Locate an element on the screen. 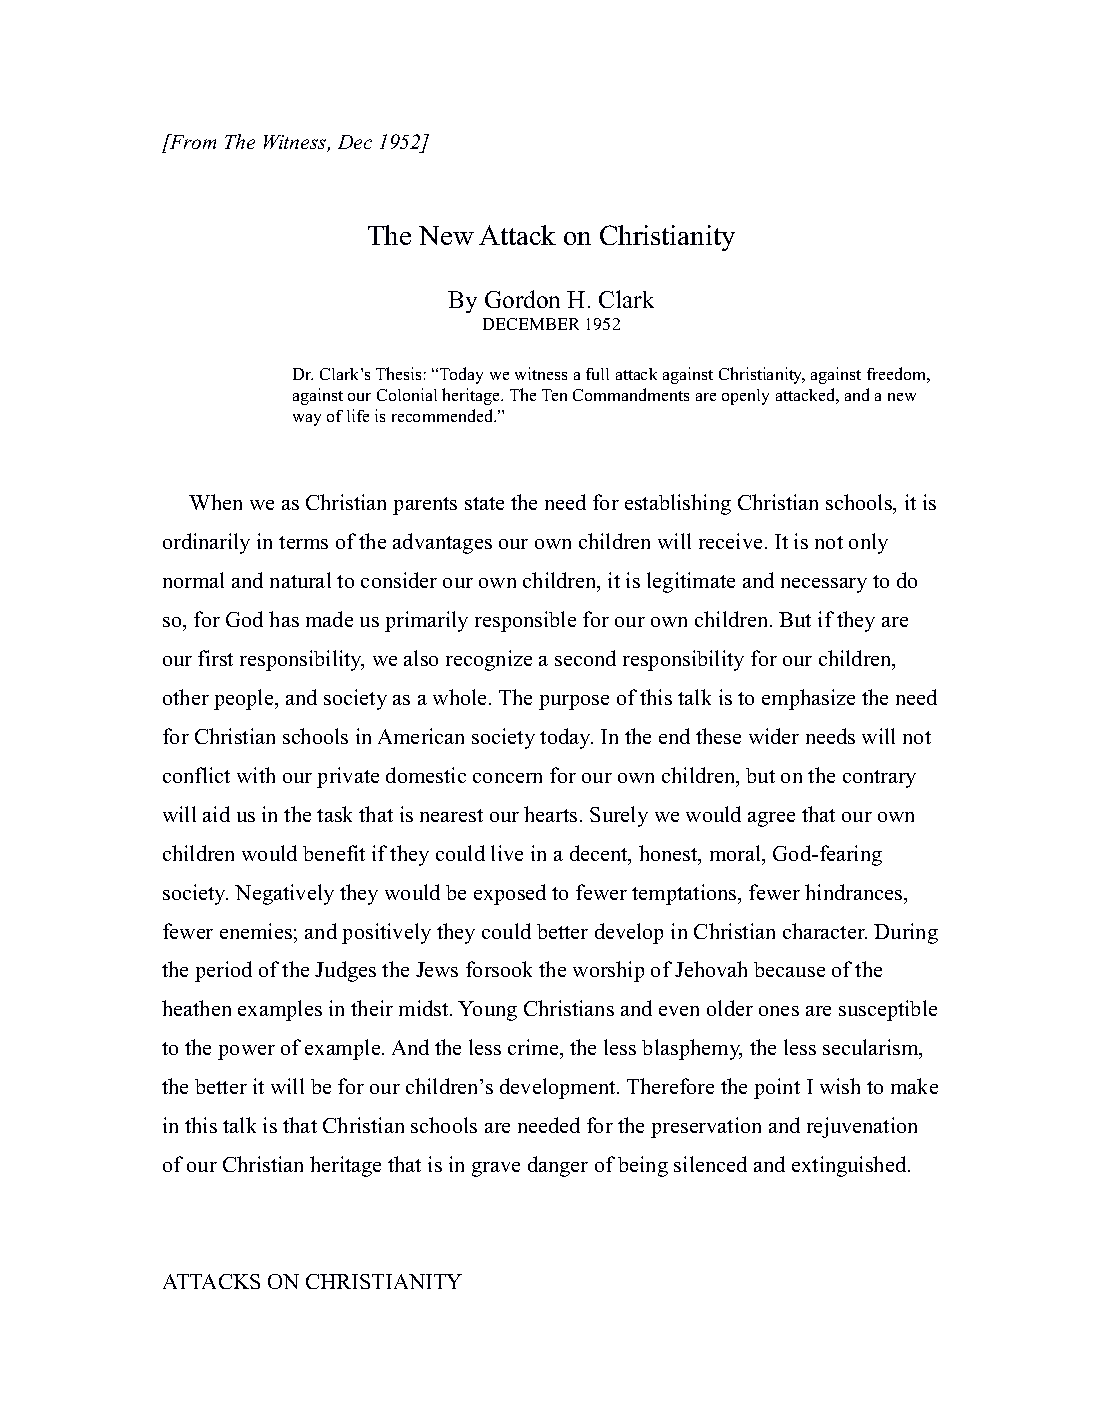  first is located at coordinates (215, 658).
